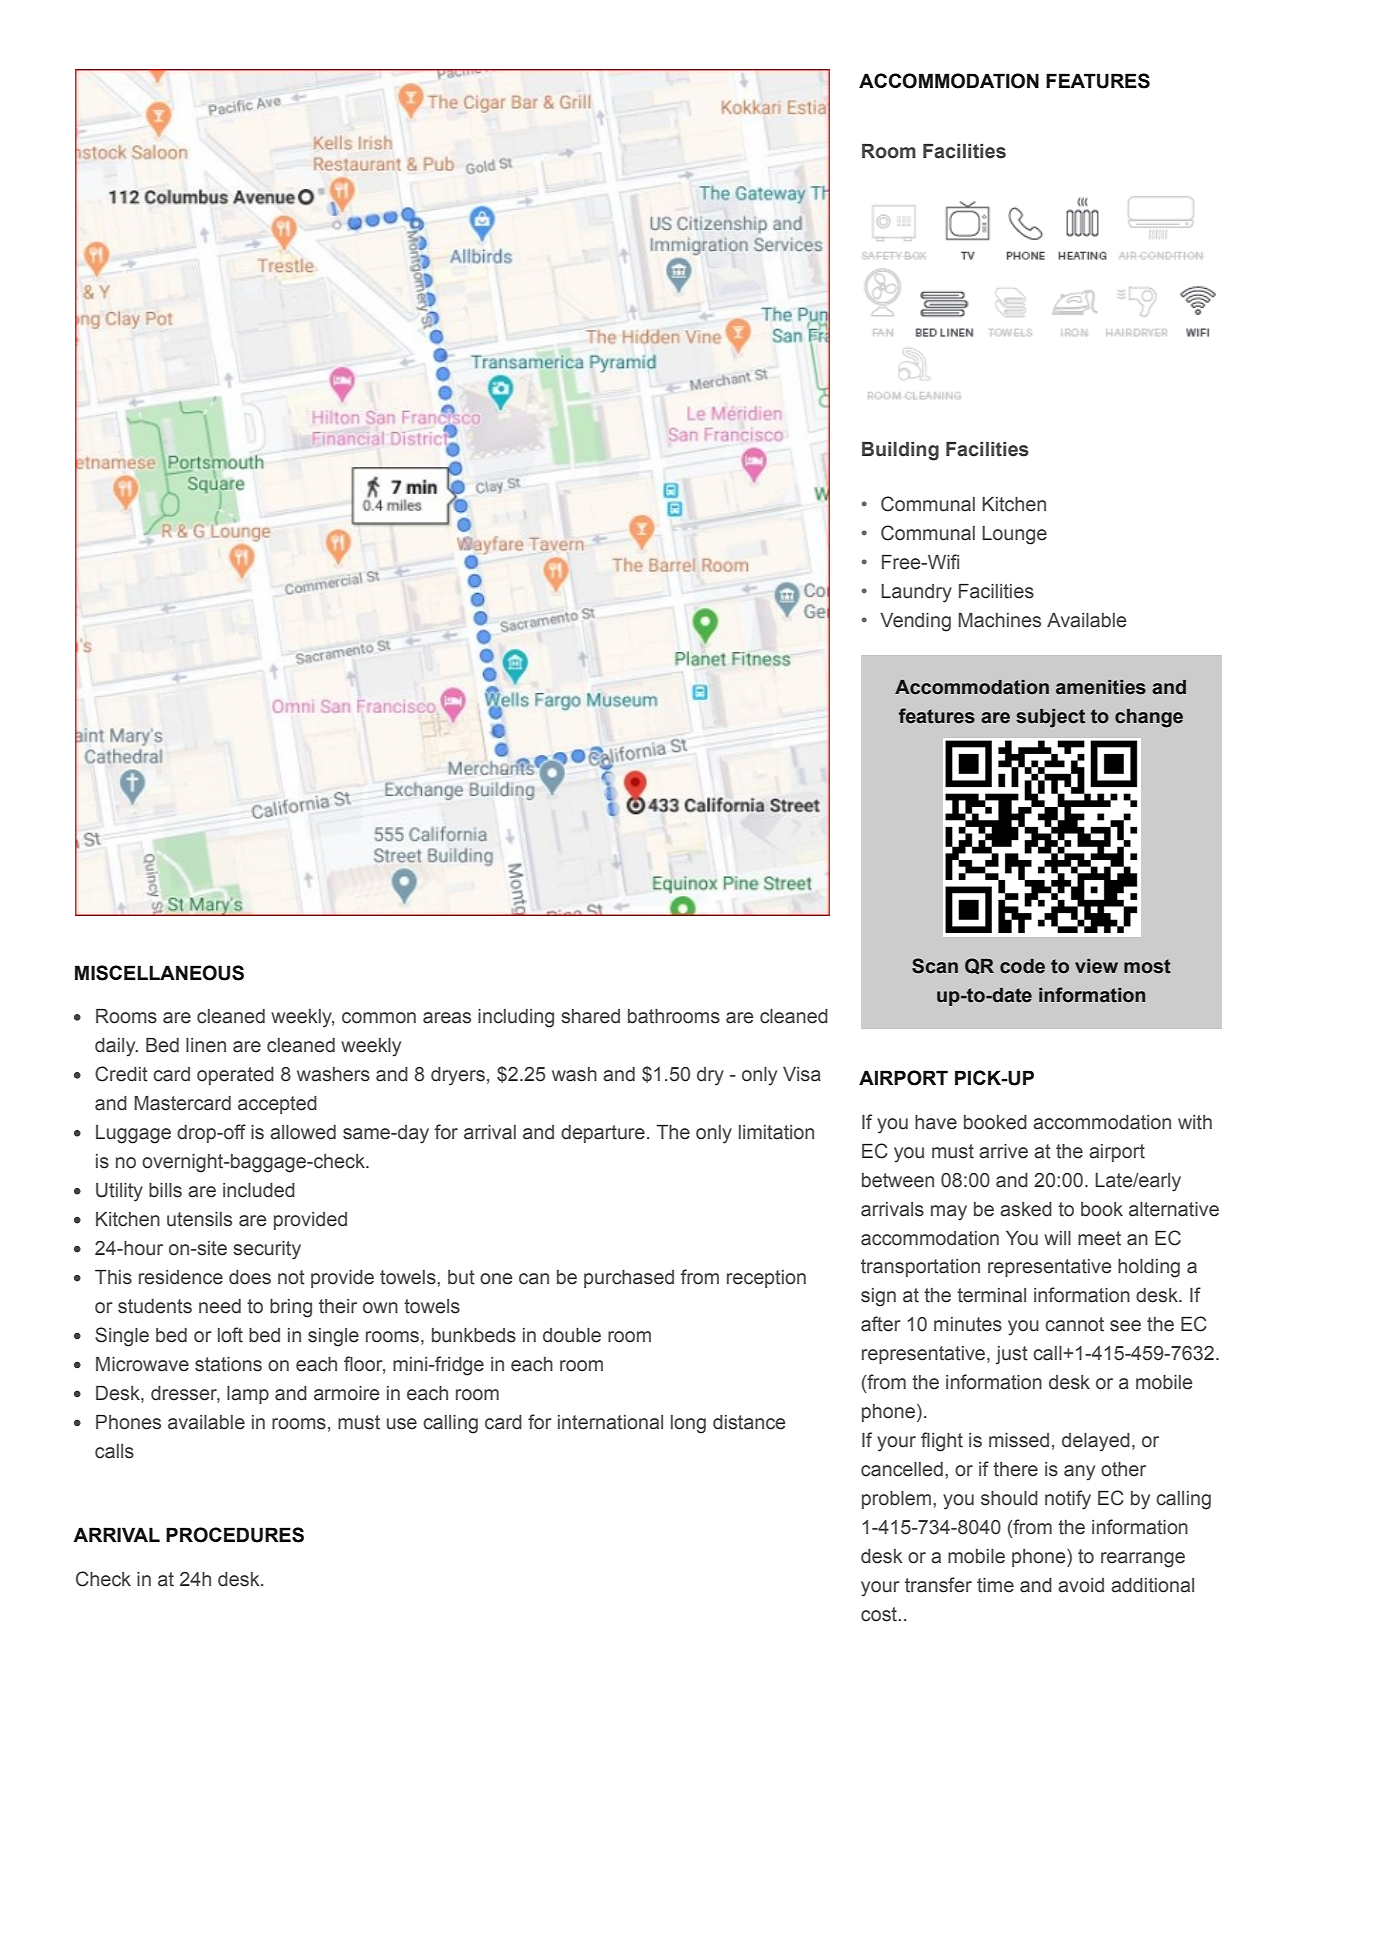 The height and width of the screenshot is (1942, 1374). Describe the element at coordinates (235, 1535) in the screenshot. I see `PROCEDURES` at that location.
